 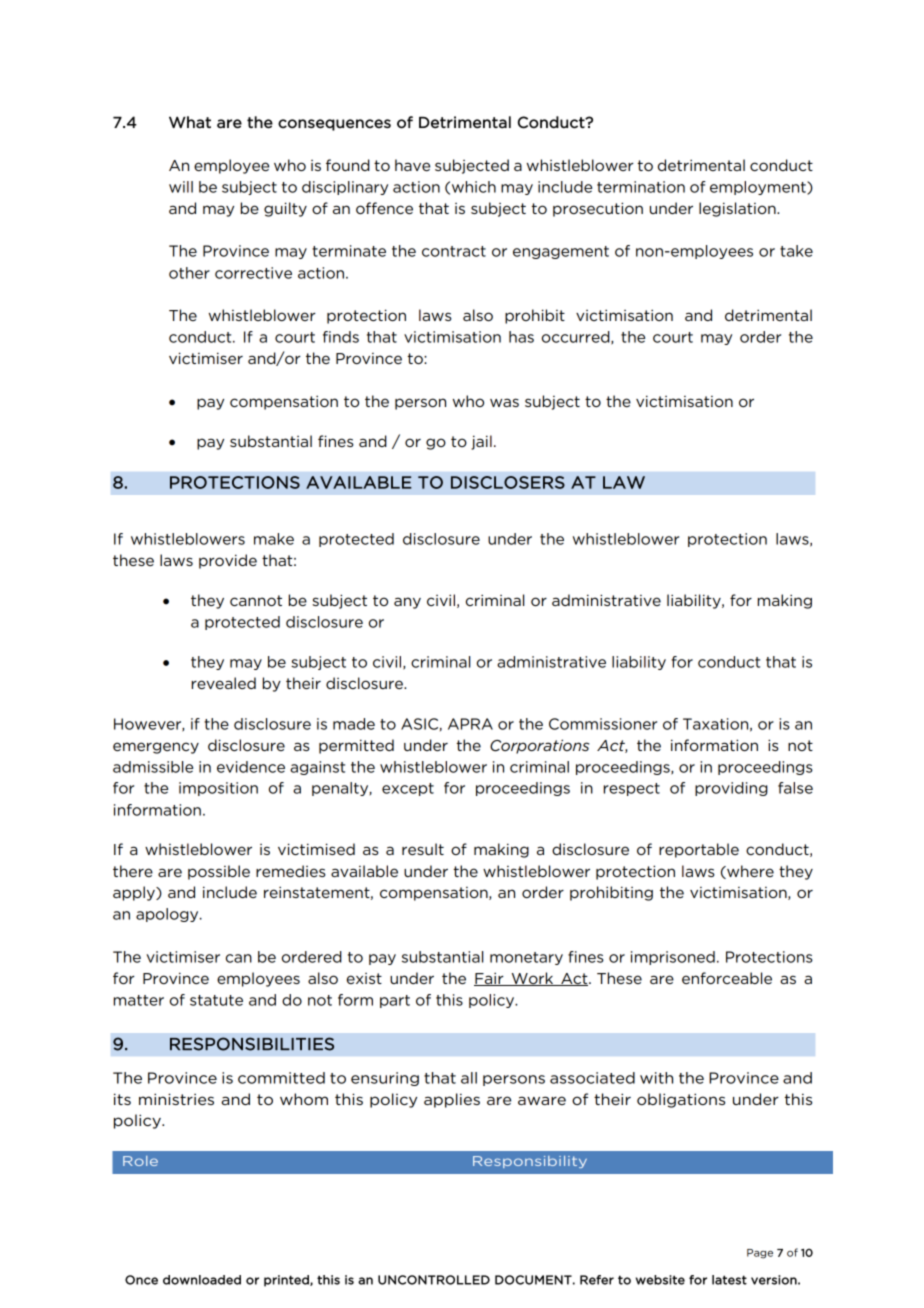 What do you see at coordinates (202, 1280) in the screenshot?
I see `downloaded` at bounding box center [202, 1280].
